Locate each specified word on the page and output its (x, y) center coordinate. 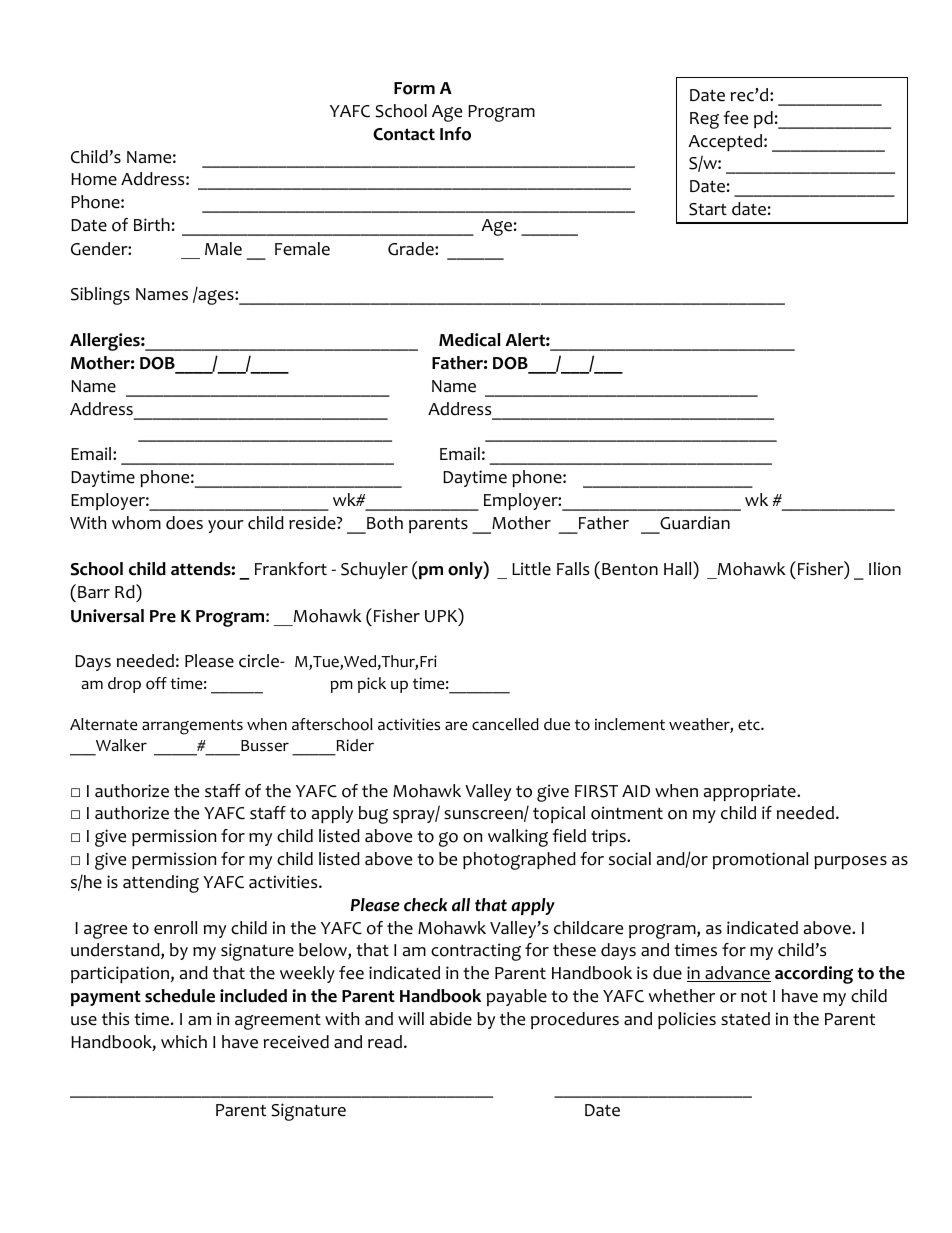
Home (94, 179)
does (184, 523)
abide (451, 1019)
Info (455, 134)
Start (708, 209)
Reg (704, 120)
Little (531, 569)
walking (518, 838)
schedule (180, 996)
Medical (470, 340)
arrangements (192, 727)
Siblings (100, 296)
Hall (679, 568)
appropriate (751, 792)
